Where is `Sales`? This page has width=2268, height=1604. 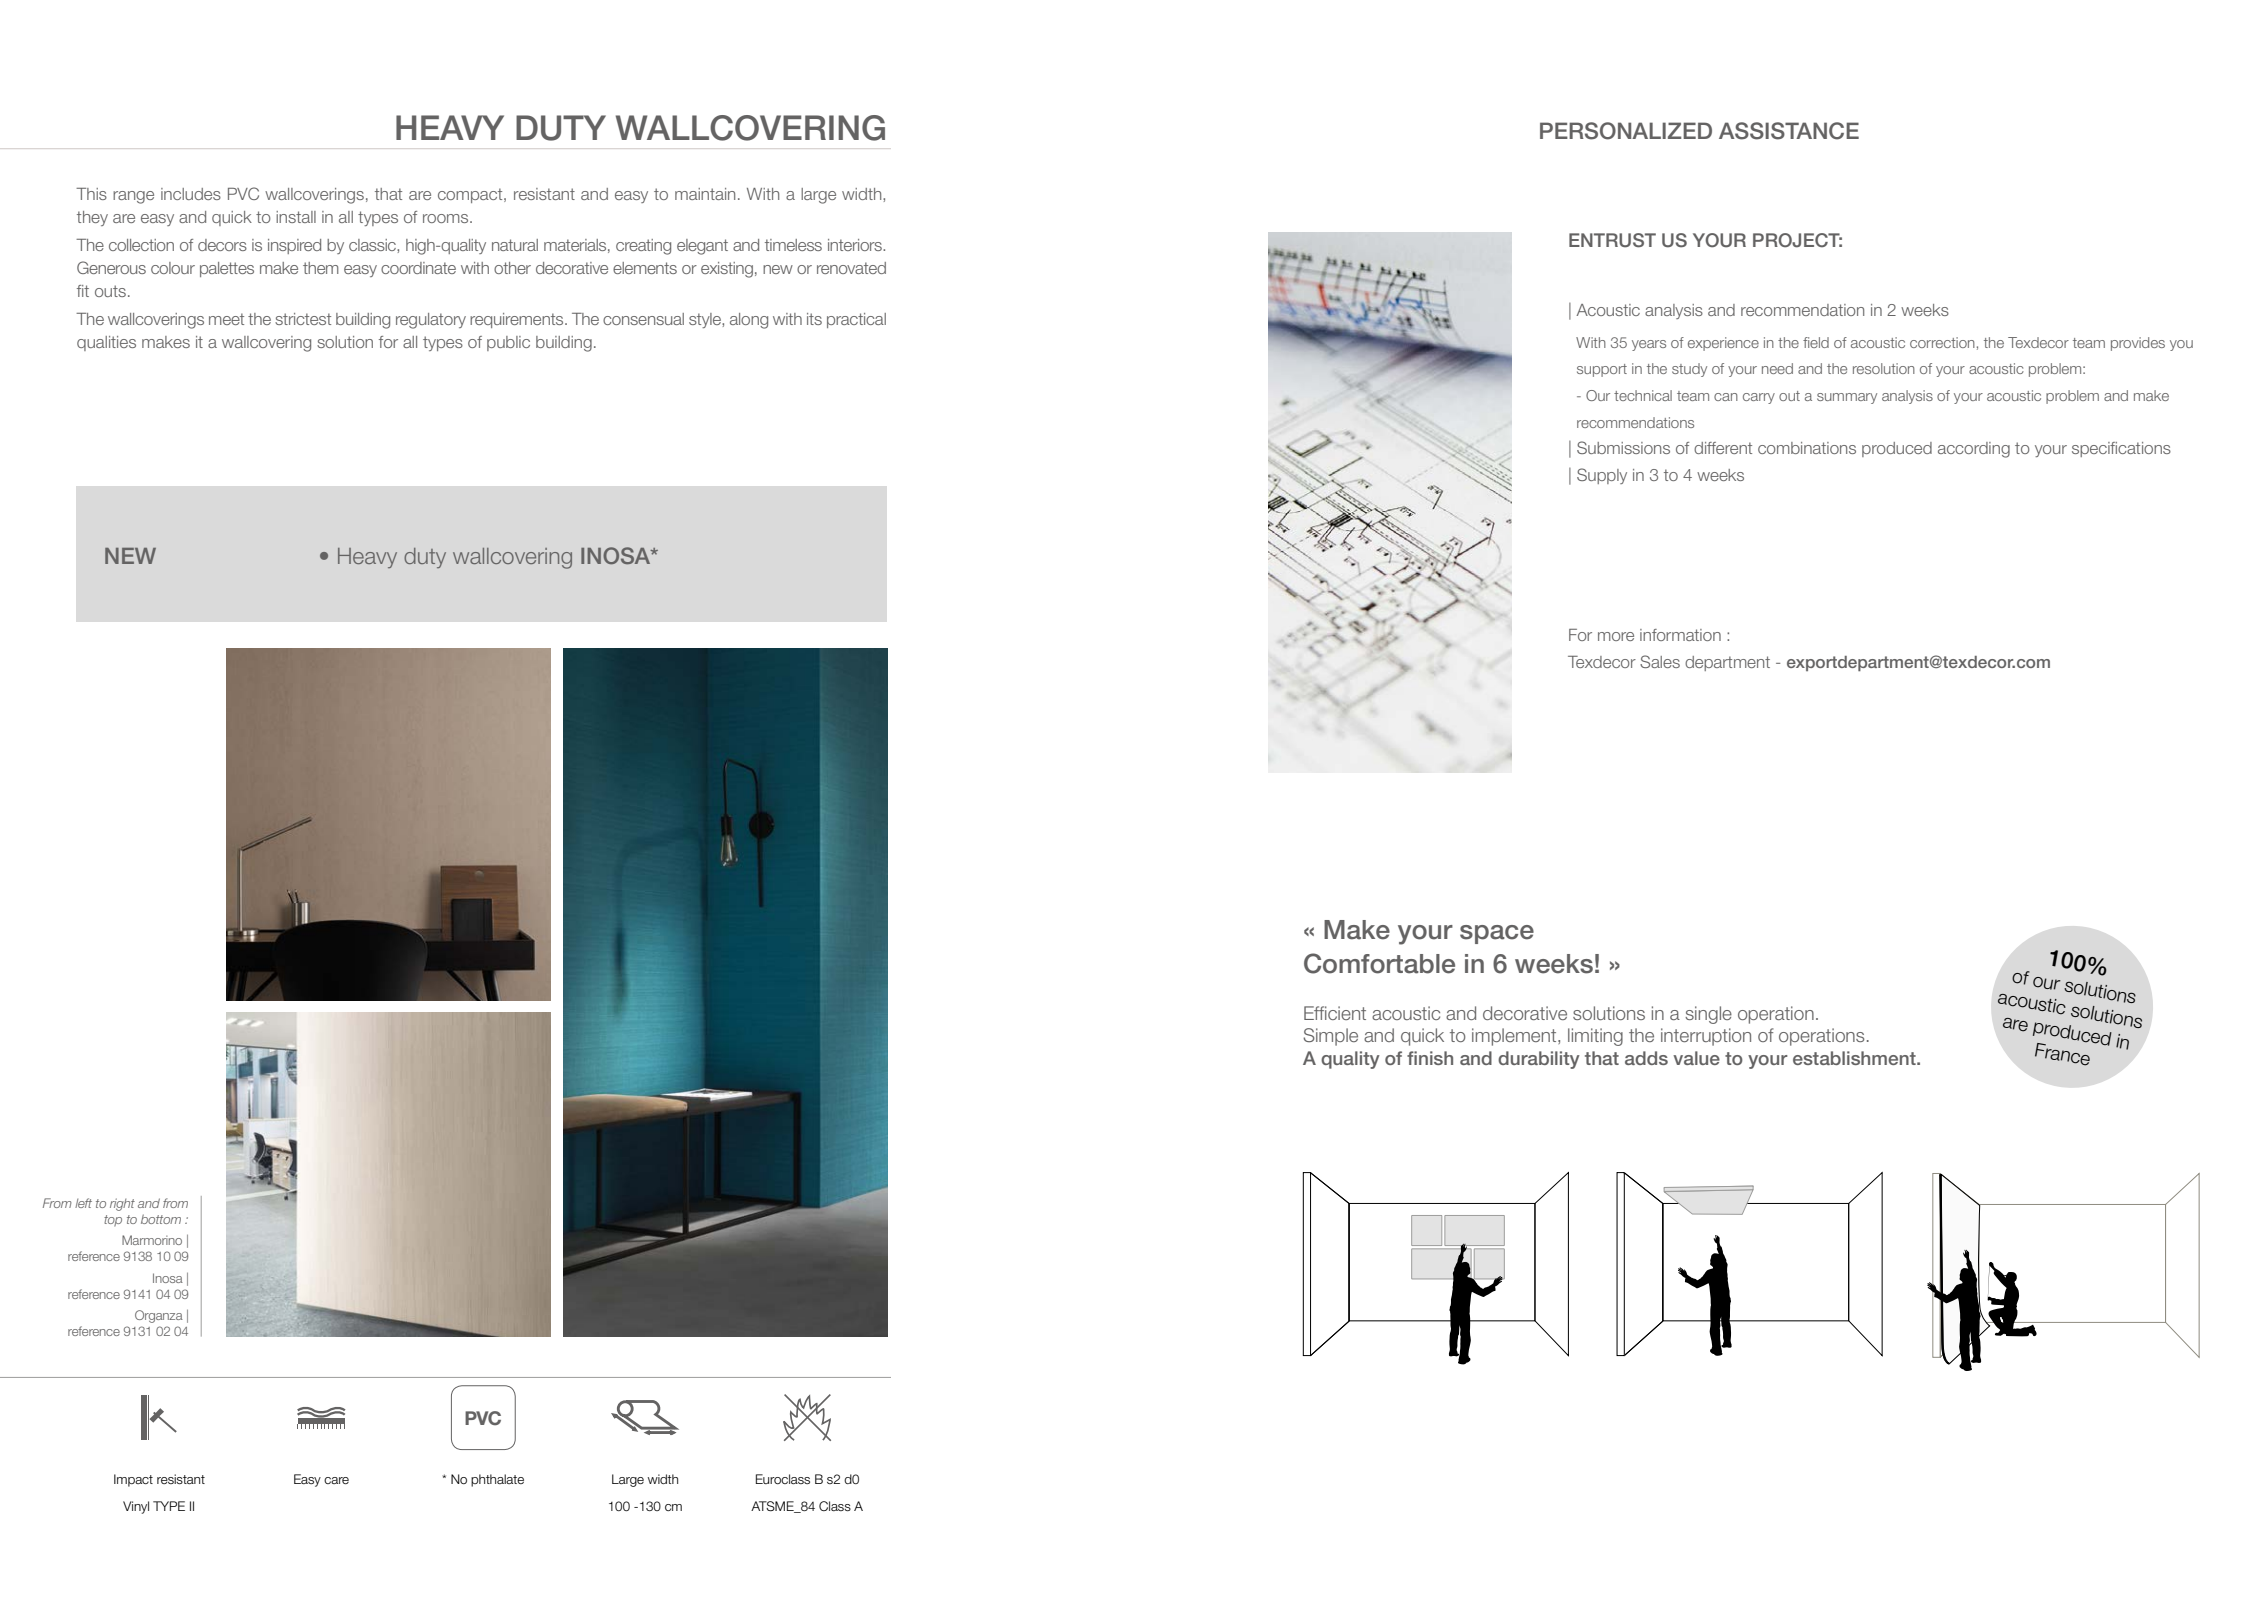 Sales is located at coordinates (1660, 661).
